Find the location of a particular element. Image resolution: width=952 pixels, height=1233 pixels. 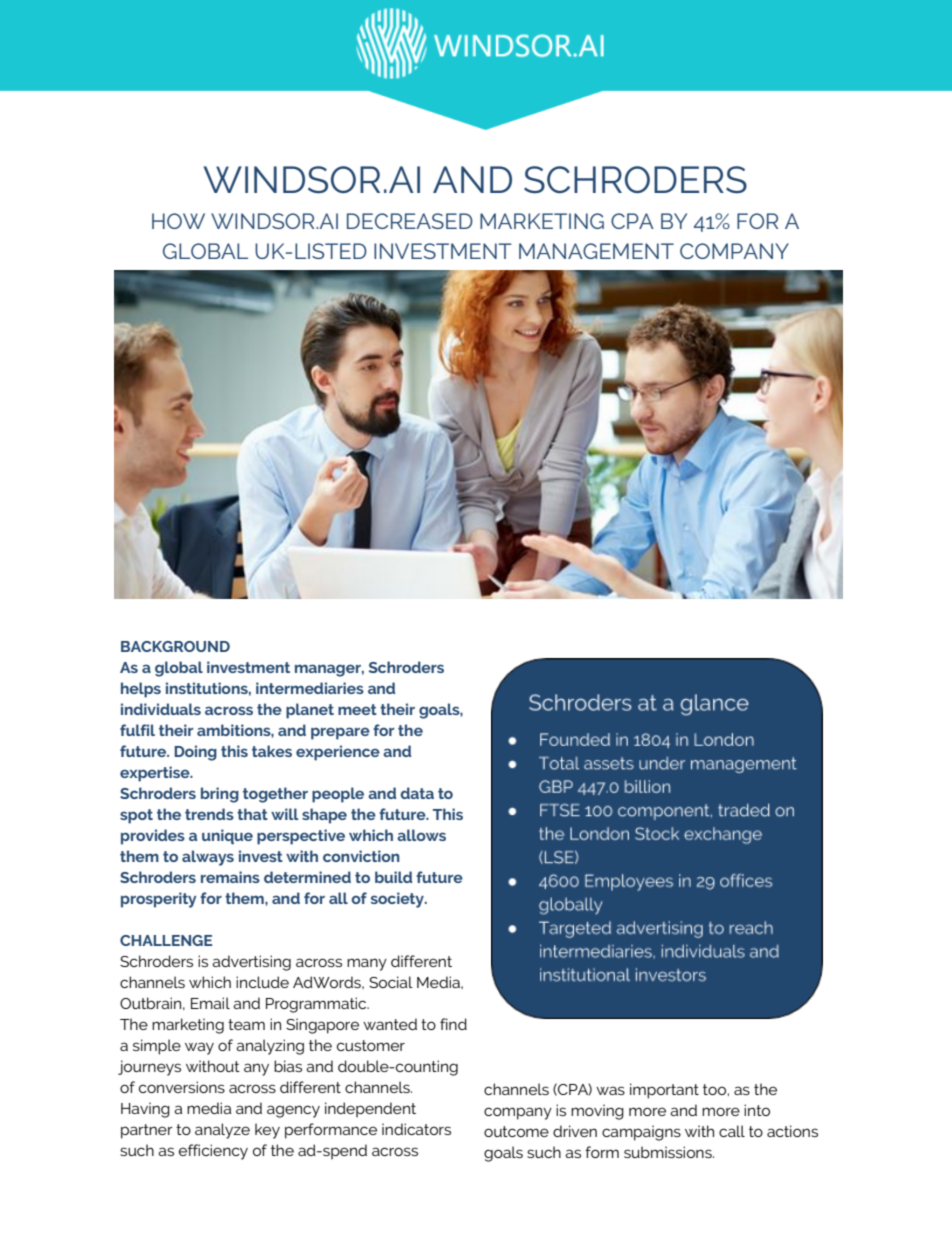

allows is located at coordinates (421, 835).
